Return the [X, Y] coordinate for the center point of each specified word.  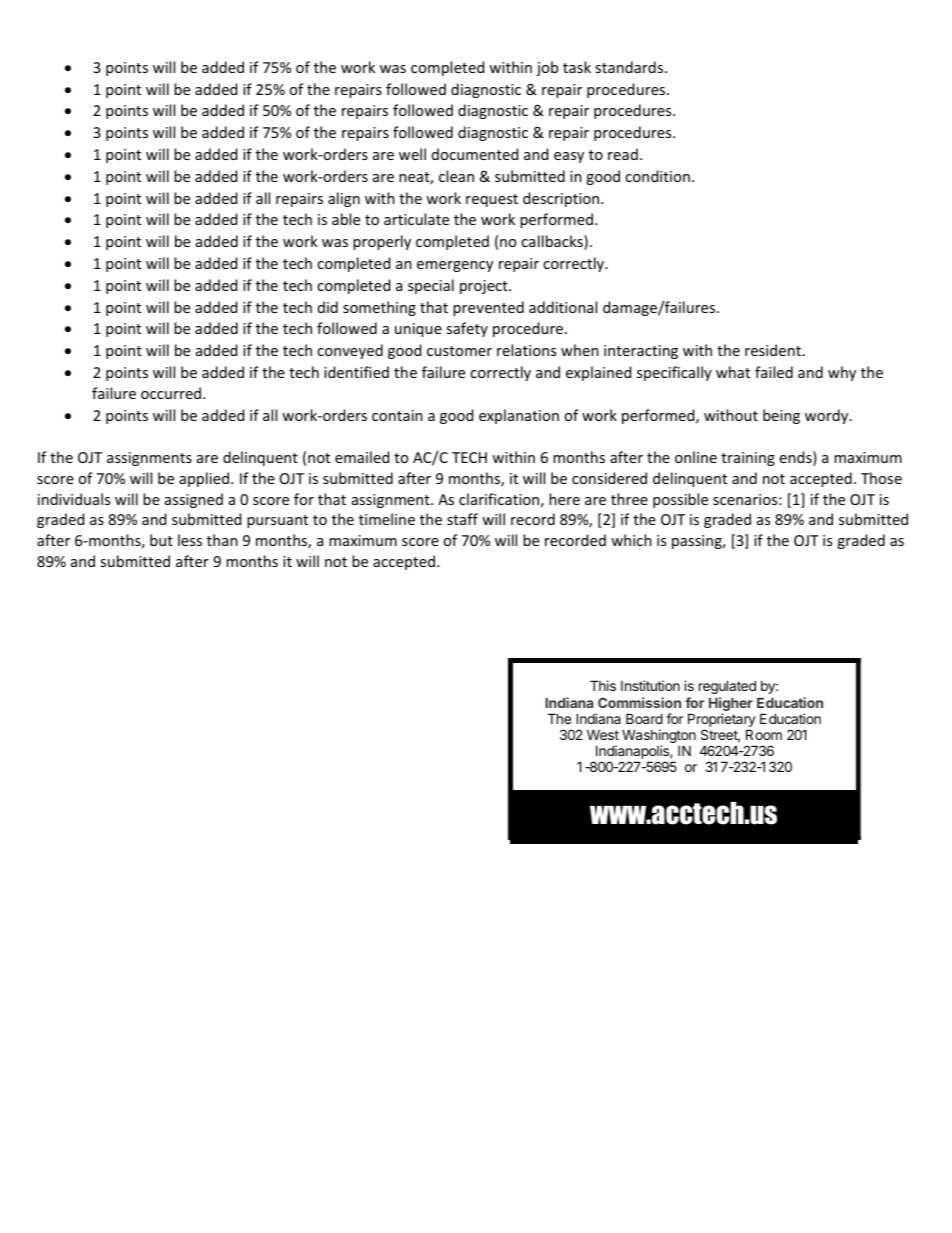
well [412, 154]
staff [462, 519]
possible [680, 500]
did [328, 307]
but [161, 540]
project [485, 287]
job [547, 68]
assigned [194, 500]
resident [773, 350]
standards [630, 67]
